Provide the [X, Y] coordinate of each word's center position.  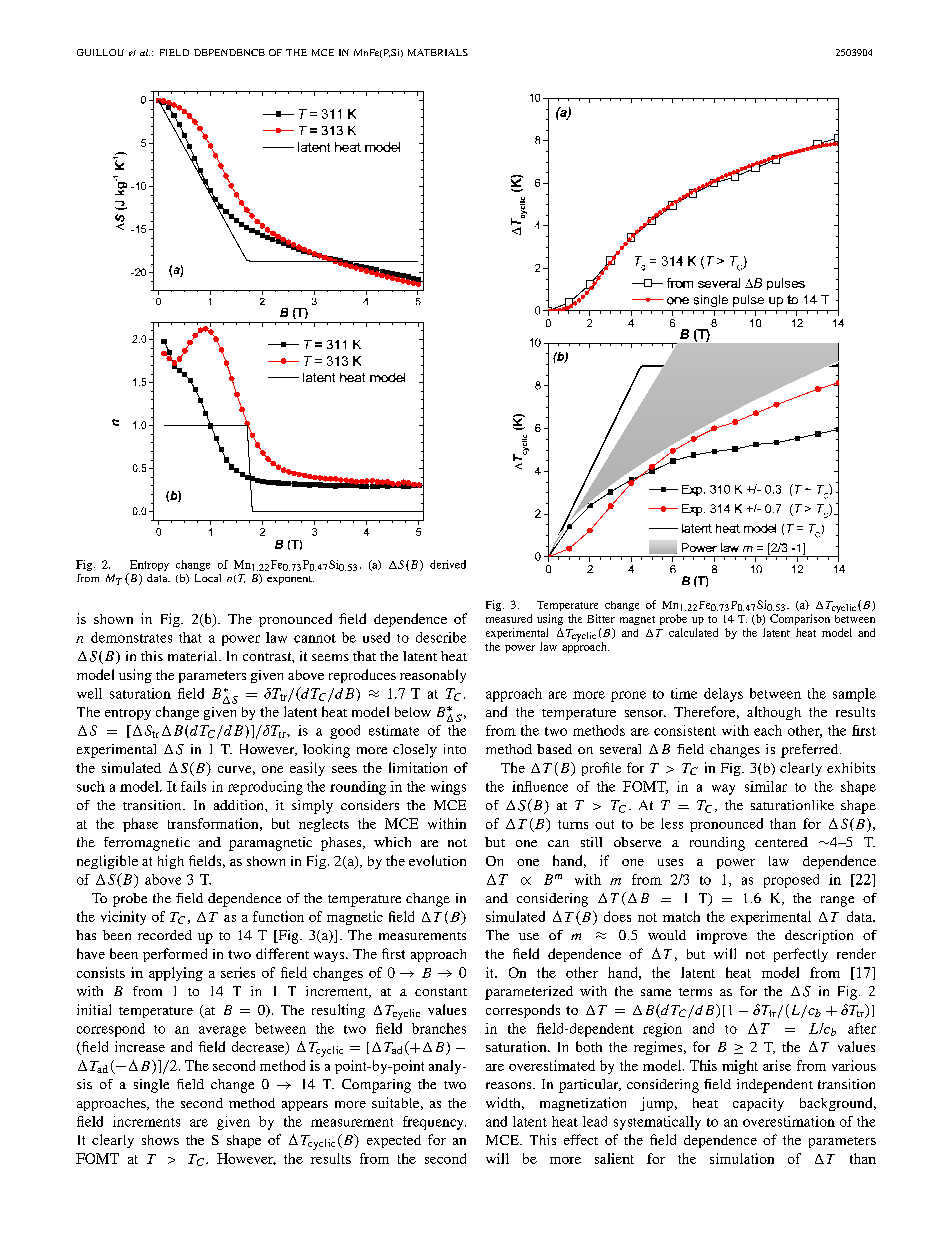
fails [193, 786]
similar [766, 786]
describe [441, 637]
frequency [434, 1123]
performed [175, 955]
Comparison [800, 619]
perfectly [801, 955]
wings [448, 788]
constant [441, 992]
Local [208, 578]
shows [160, 1140]
